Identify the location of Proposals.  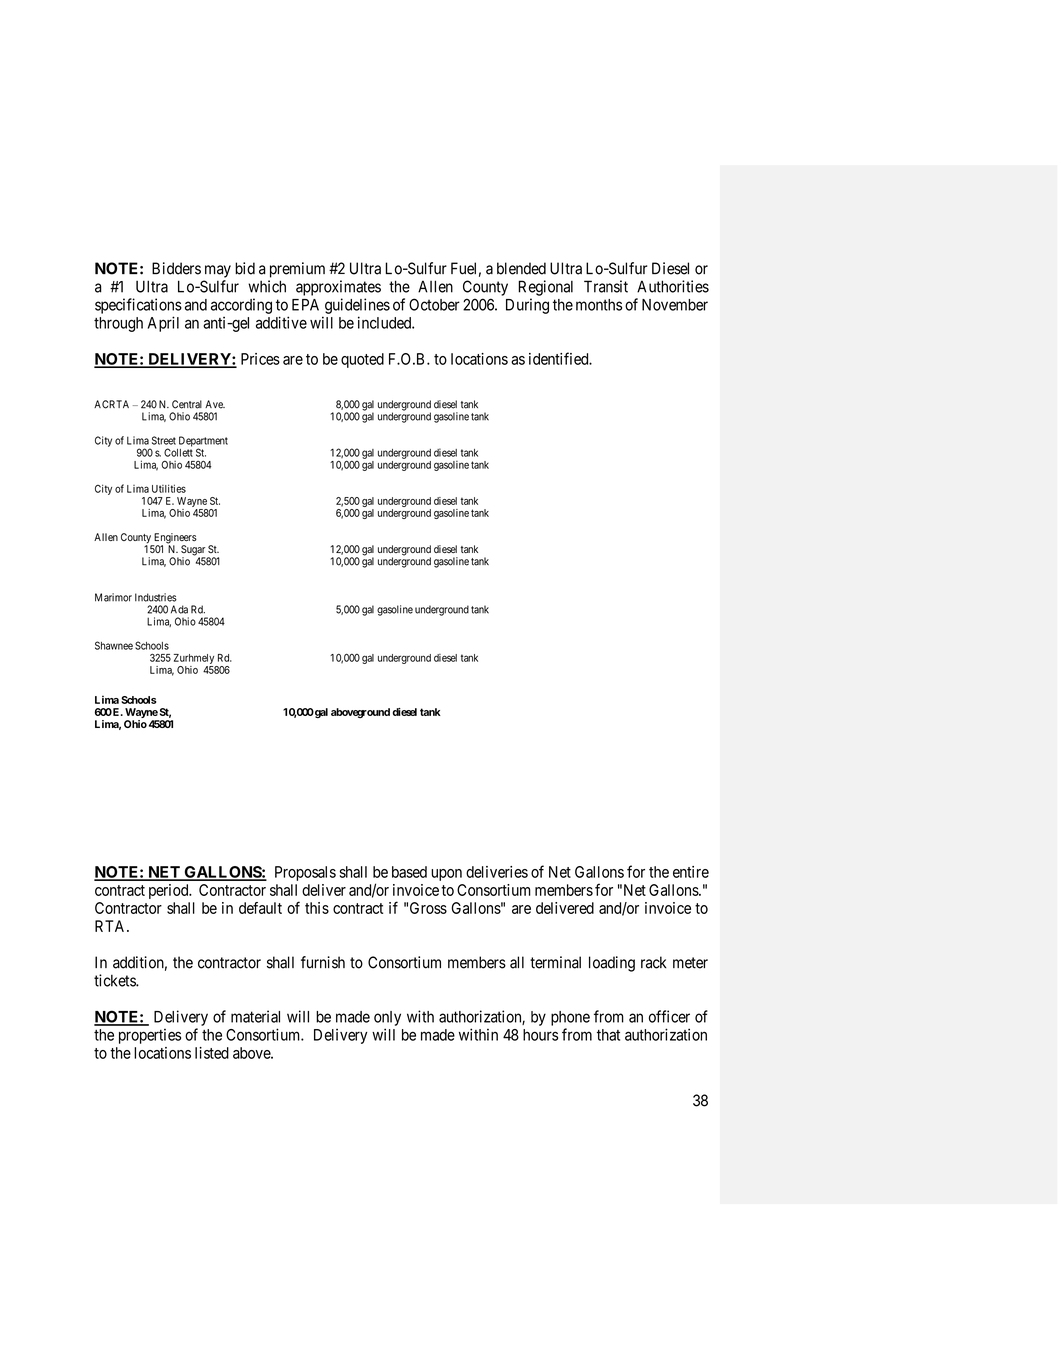
(305, 873).
